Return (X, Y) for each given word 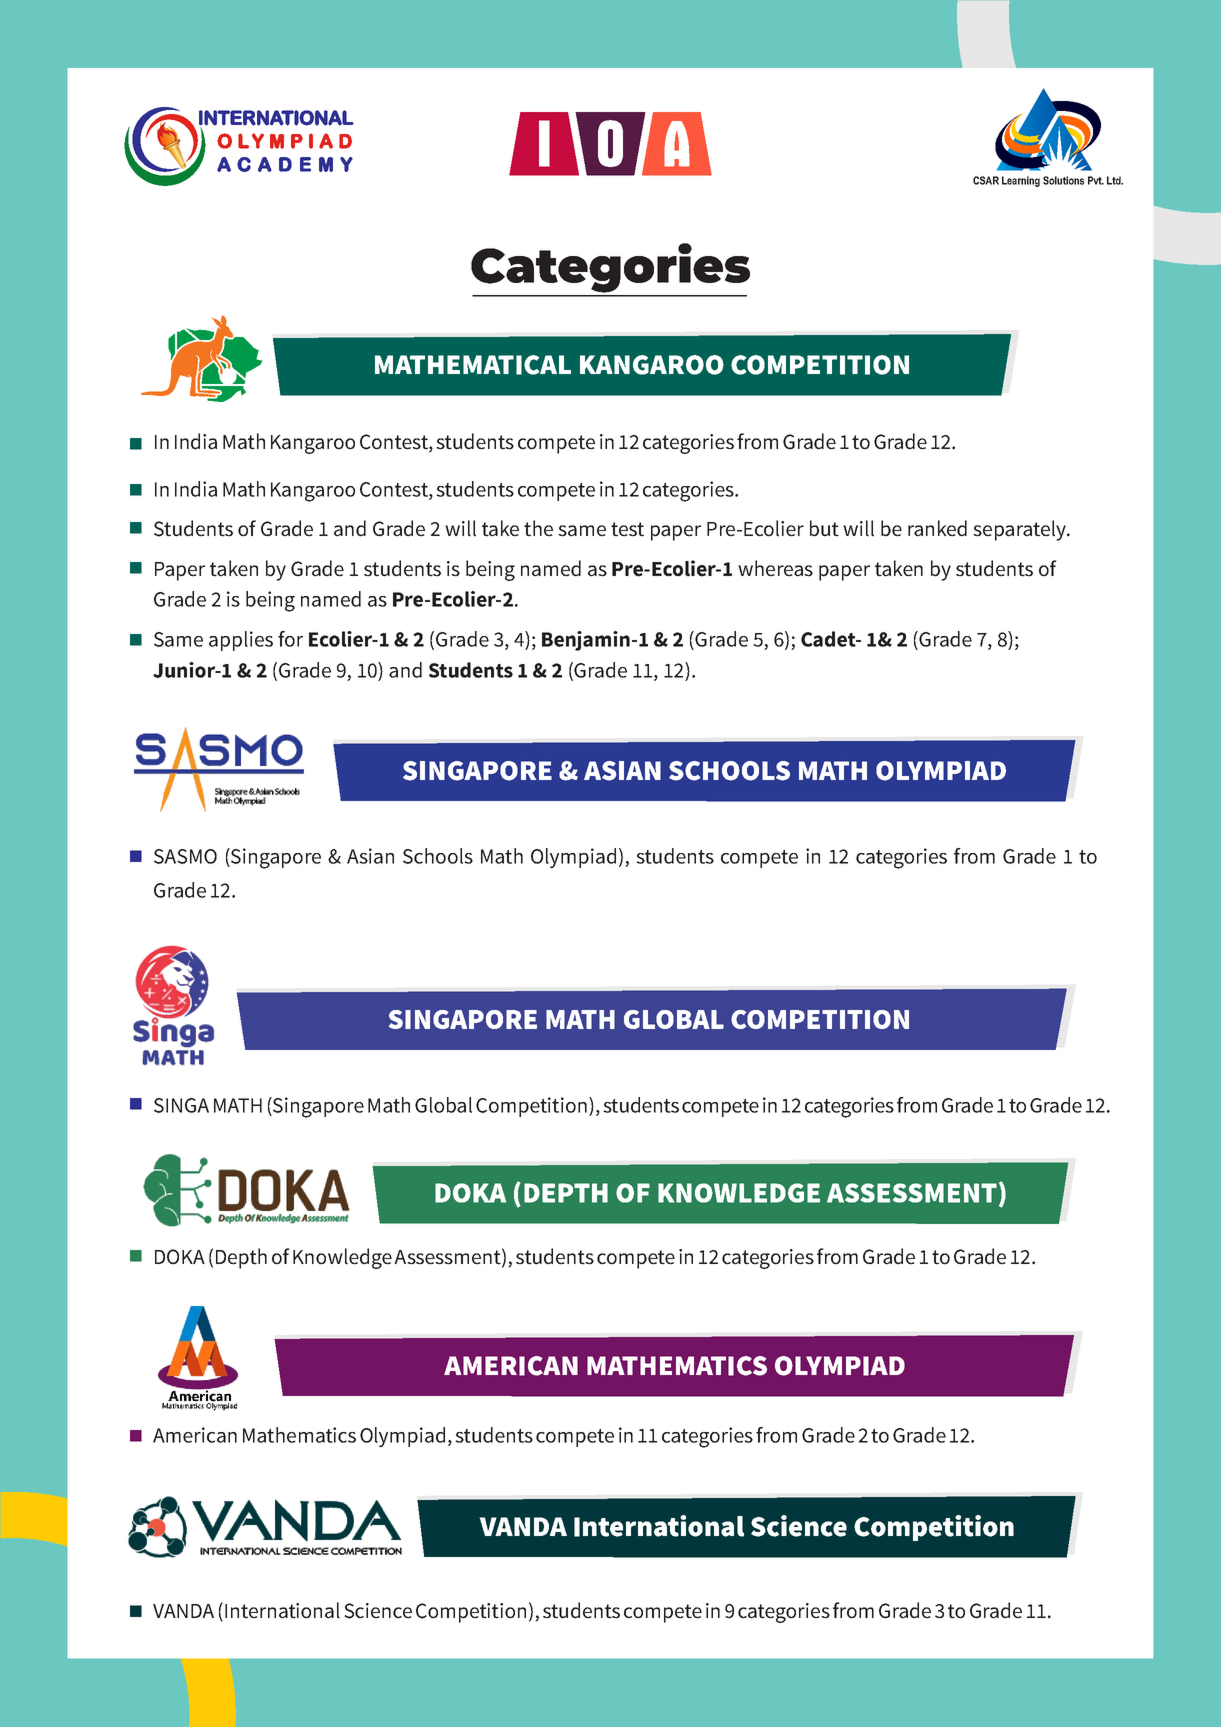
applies (241, 641)
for (290, 639)
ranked (937, 528)
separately (1020, 530)
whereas (775, 568)
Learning (1021, 181)
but (824, 528)
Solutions (1063, 180)
